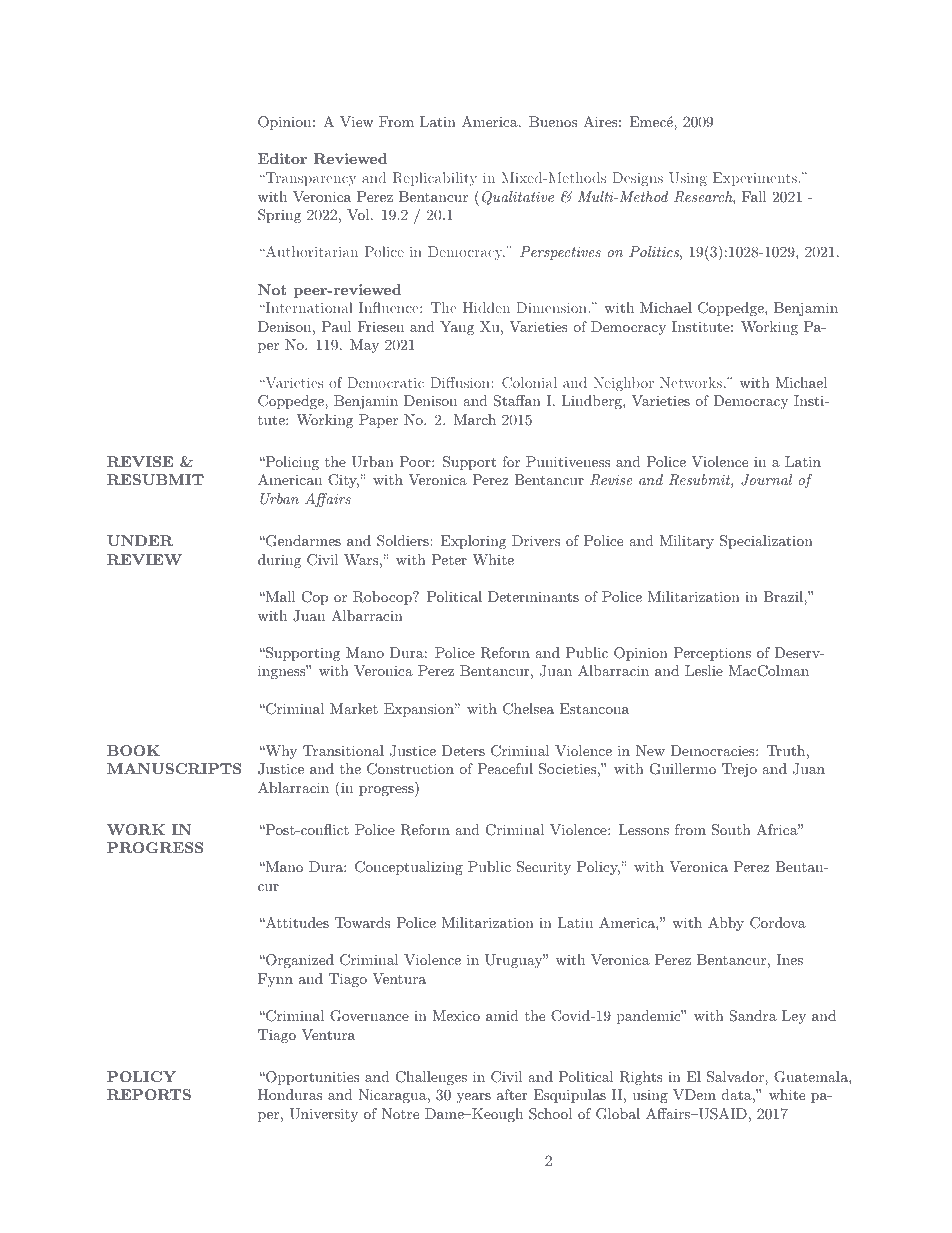  I want to click on REPORTS, so click(149, 1094).
